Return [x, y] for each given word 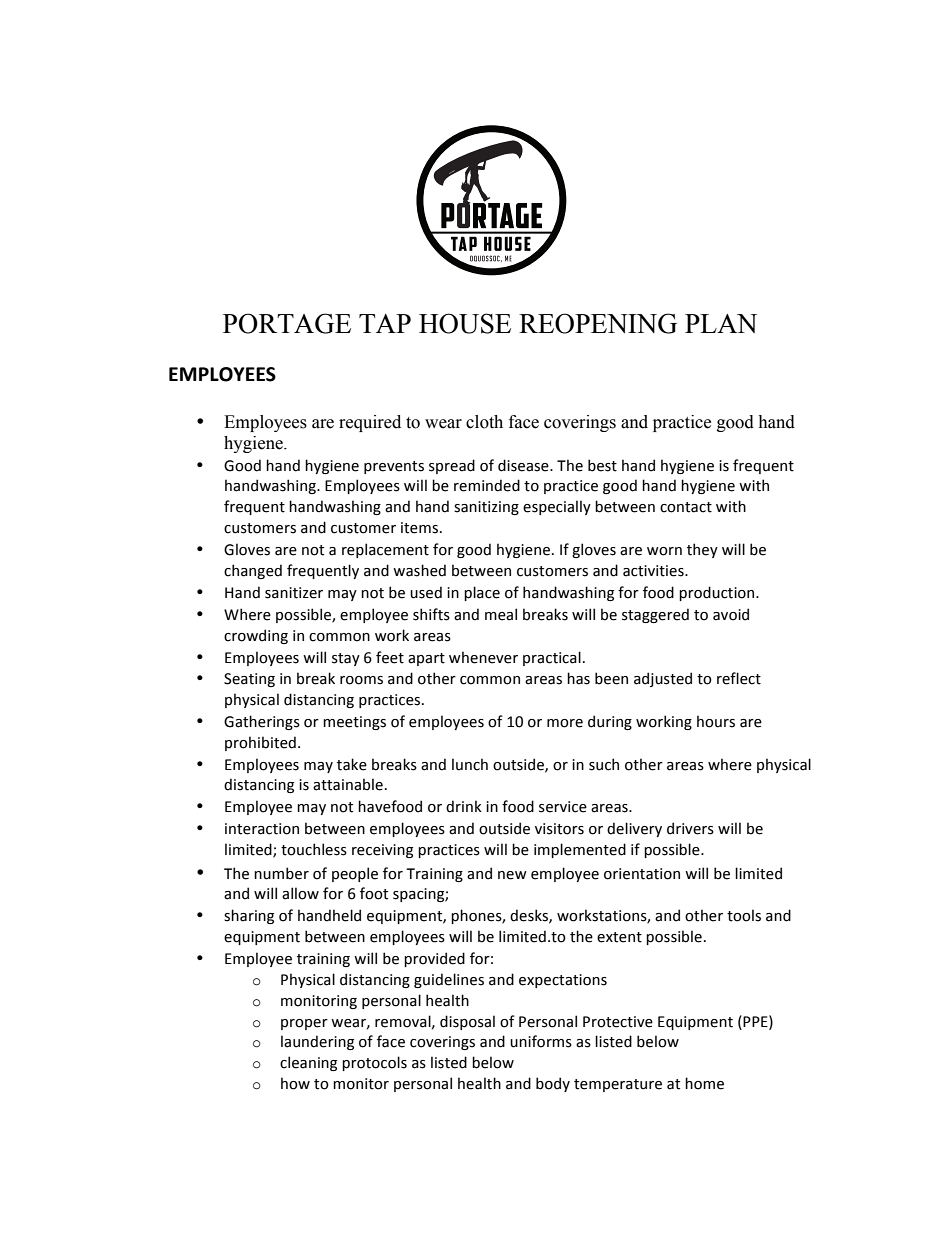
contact [686, 507]
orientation [642, 874]
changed [253, 571]
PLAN [721, 323]
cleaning [308, 1063]
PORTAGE [287, 323]
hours [716, 721]
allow [300, 893]
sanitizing [486, 508]
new [512, 875]
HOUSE [465, 323]
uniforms [541, 1041]
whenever [483, 657]
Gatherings [262, 722]
